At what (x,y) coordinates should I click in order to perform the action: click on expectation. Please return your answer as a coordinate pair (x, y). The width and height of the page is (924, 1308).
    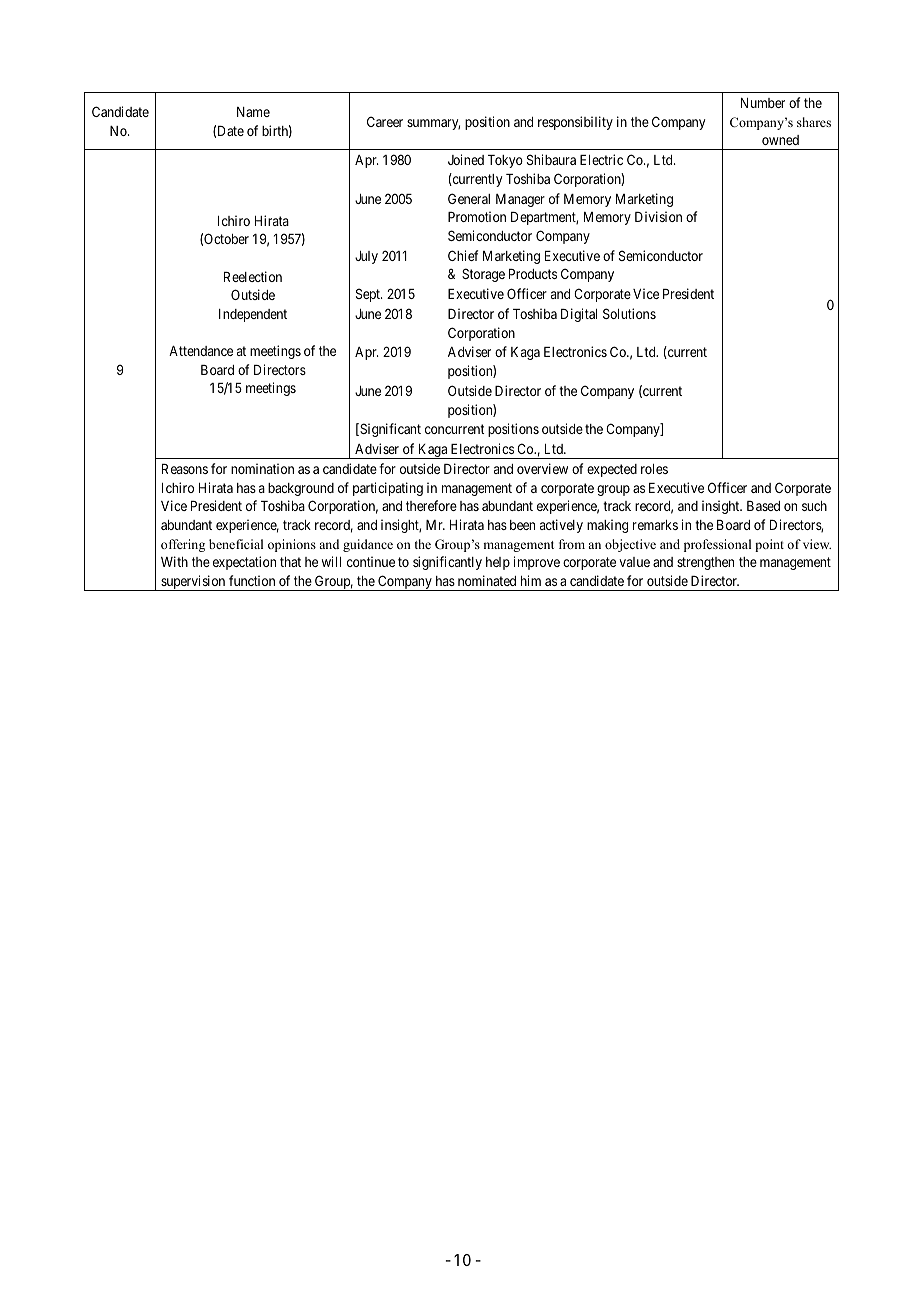
    Looking at the image, I should click on (244, 563).
